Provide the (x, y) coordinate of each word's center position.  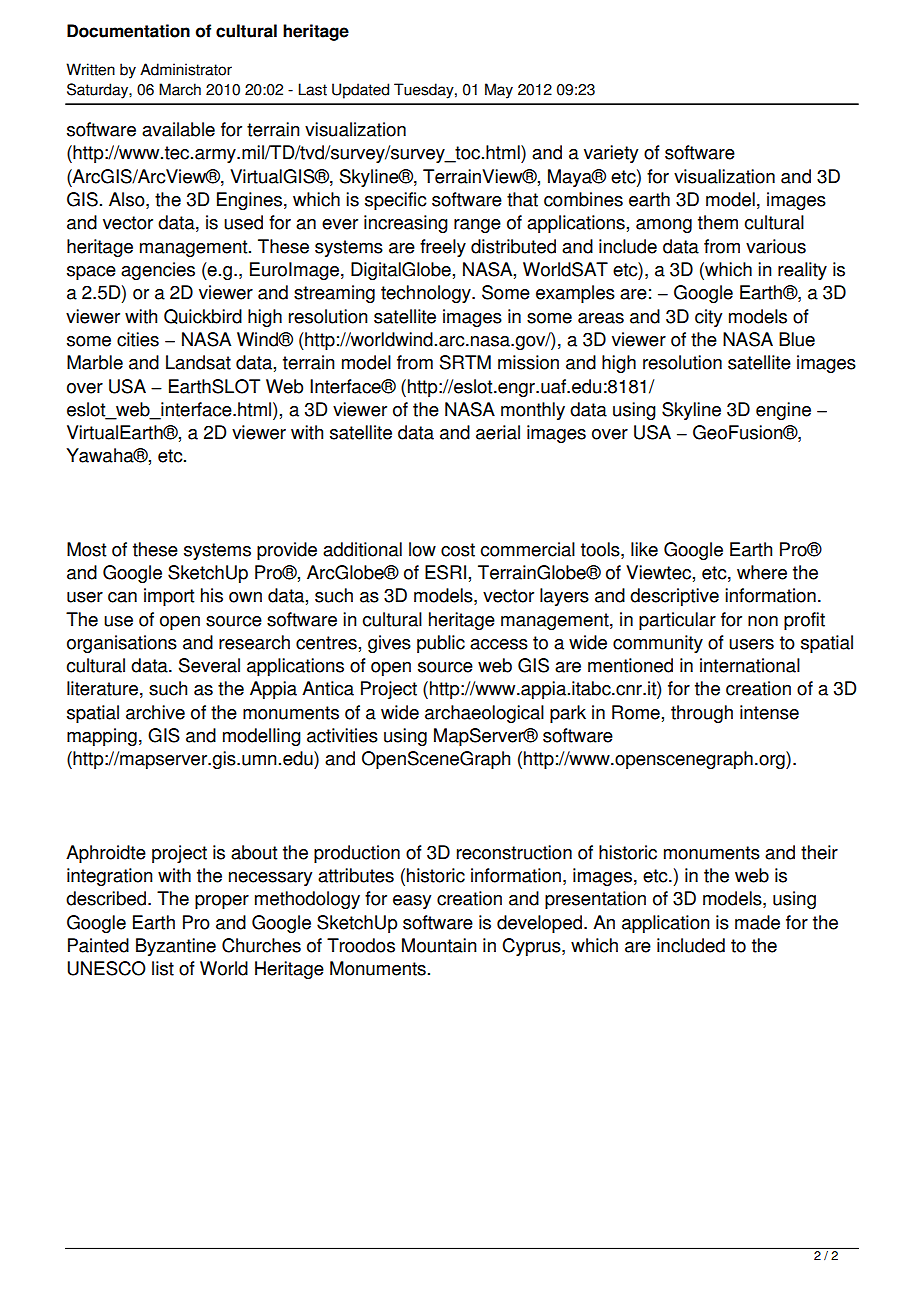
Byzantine (176, 947)
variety (611, 154)
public (441, 644)
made (757, 922)
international (750, 665)
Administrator (186, 69)
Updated (360, 91)
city (708, 318)
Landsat (198, 362)
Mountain (439, 945)
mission (528, 362)
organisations (122, 644)
